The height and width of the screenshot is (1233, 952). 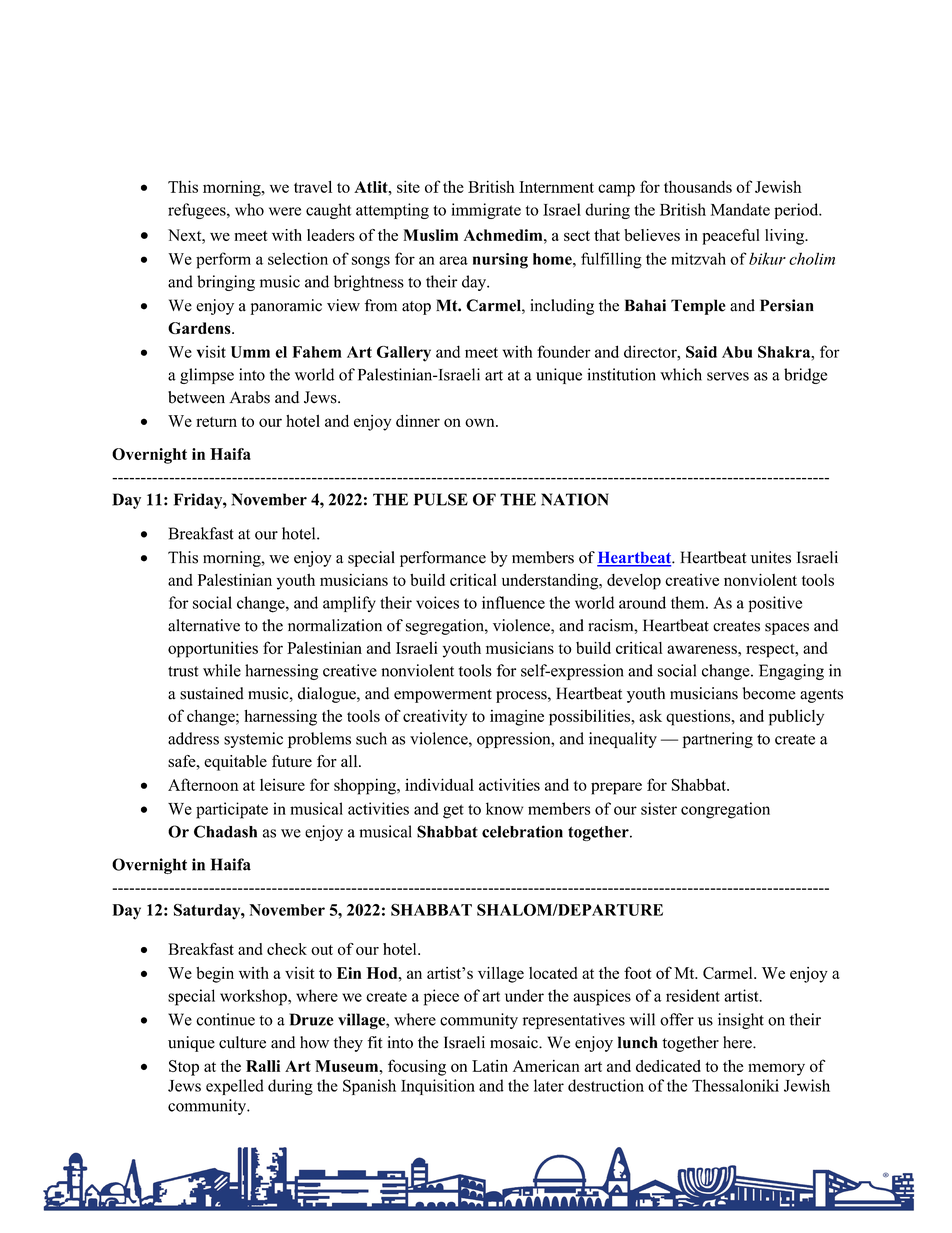 What do you see at coordinates (787, 629) in the screenshot?
I see `spaces` at bounding box center [787, 629].
